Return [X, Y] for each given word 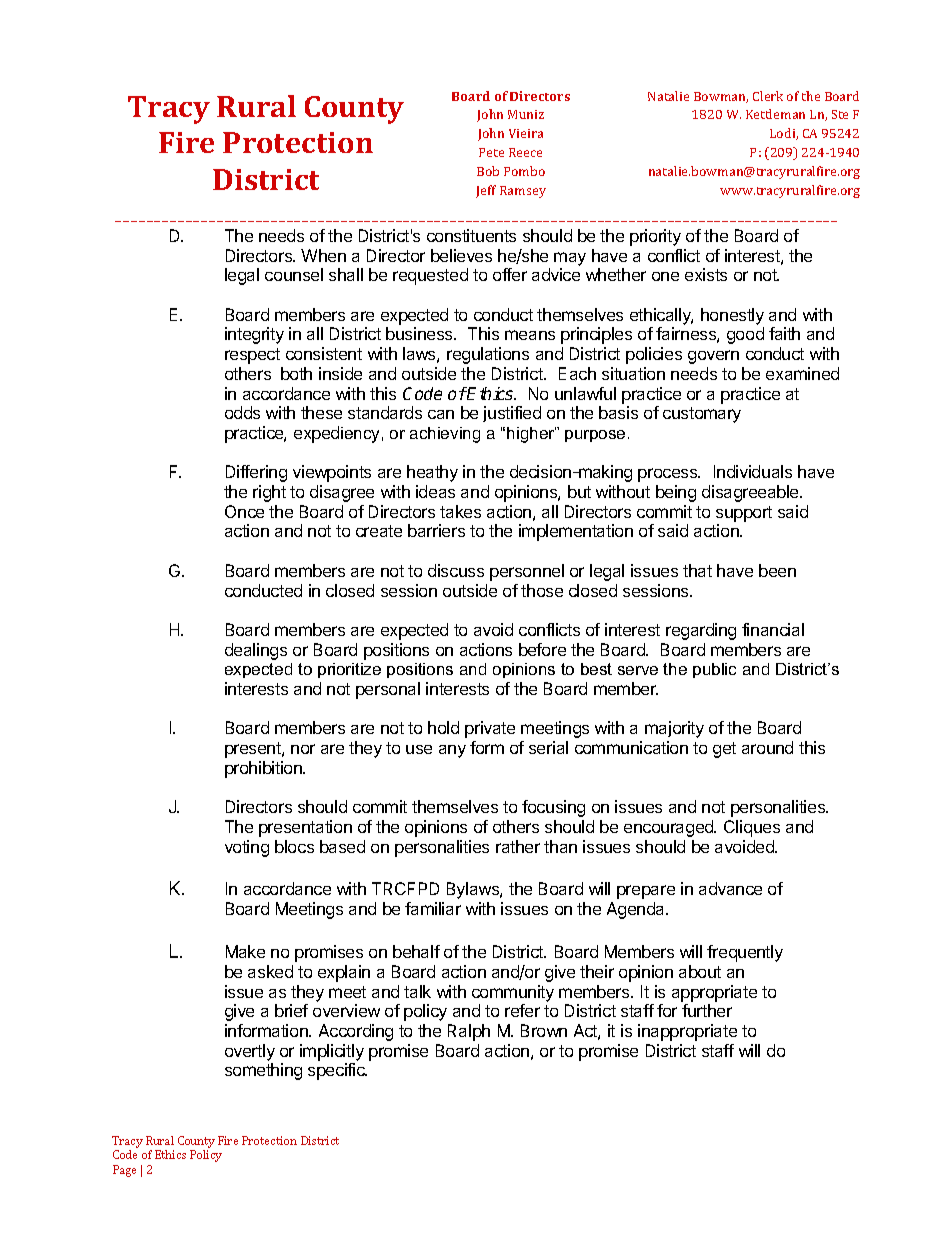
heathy [432, 473]
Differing [256, 473]
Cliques [752, 828]
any [452, 751]
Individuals [753, 471]
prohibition [264, 769]
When [323, 255]
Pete [491, 152]
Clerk [768, 96]
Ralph [469, 1032]
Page [124, 1171]
